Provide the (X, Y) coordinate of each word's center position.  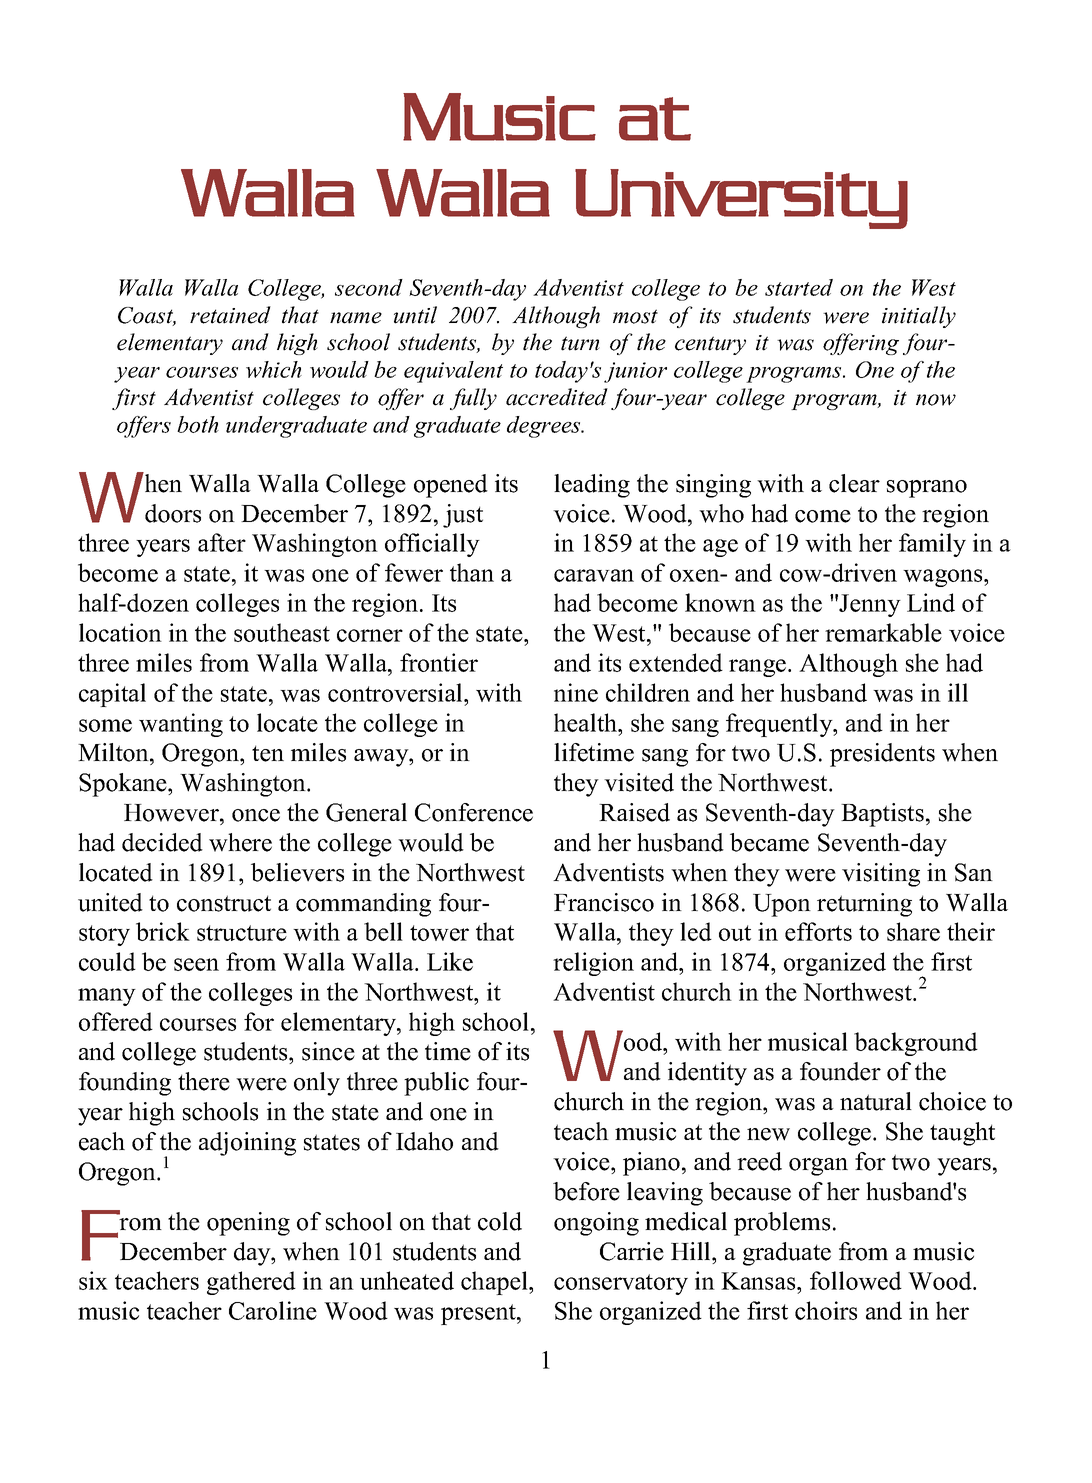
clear (854, 483)
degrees (545, 427)
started (799, 287)
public (436, 1084)
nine (576, 692)
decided (162, 842)
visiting (881, 875)
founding (125, 1084)
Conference (474, 812)
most (635, 316)
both (198, 424)
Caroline (273, 1310)
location (120, 632)
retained (230, 315)
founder (840, 1071)
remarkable (883, 632)
